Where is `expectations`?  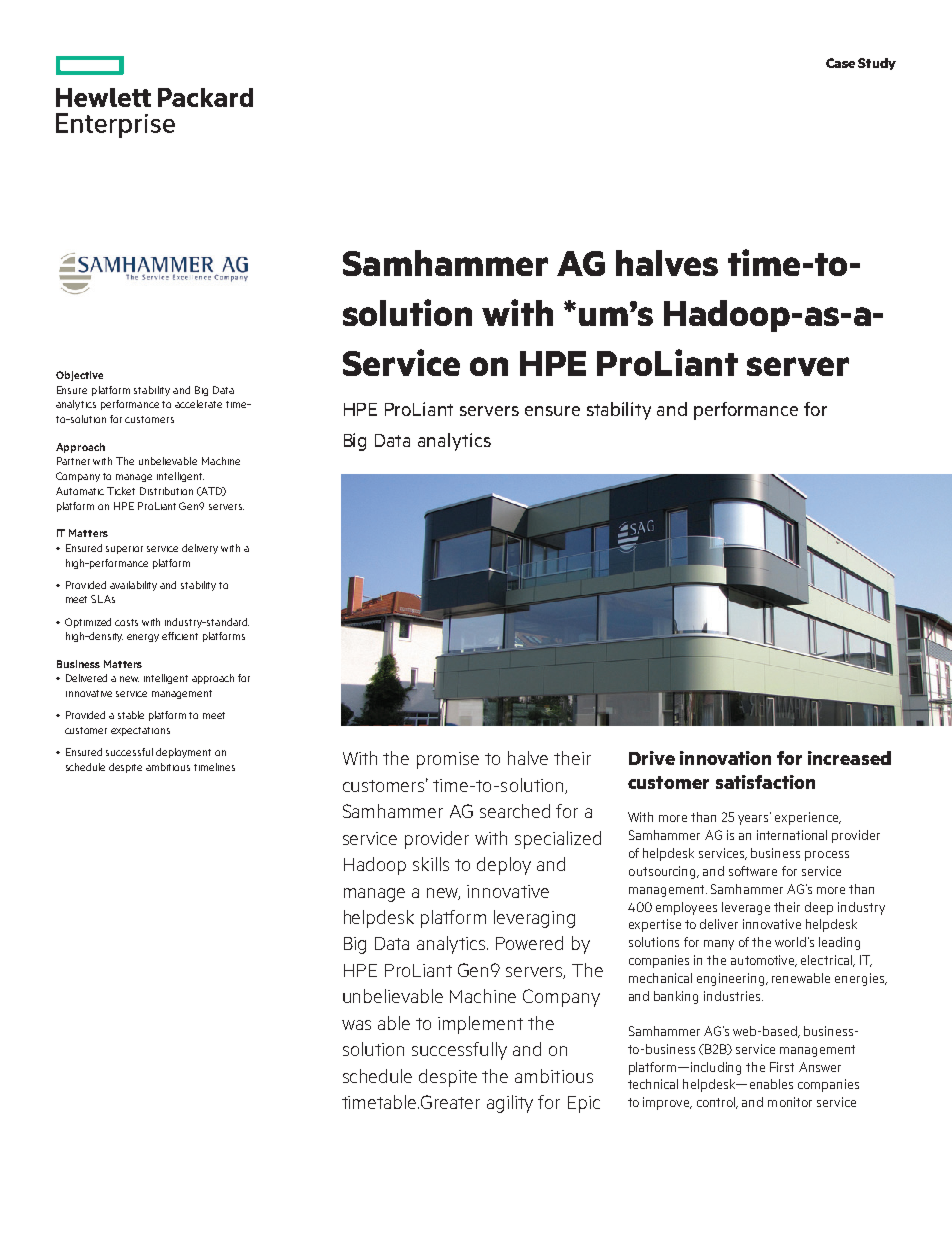
expectations is located at coordinates (140, 731).
